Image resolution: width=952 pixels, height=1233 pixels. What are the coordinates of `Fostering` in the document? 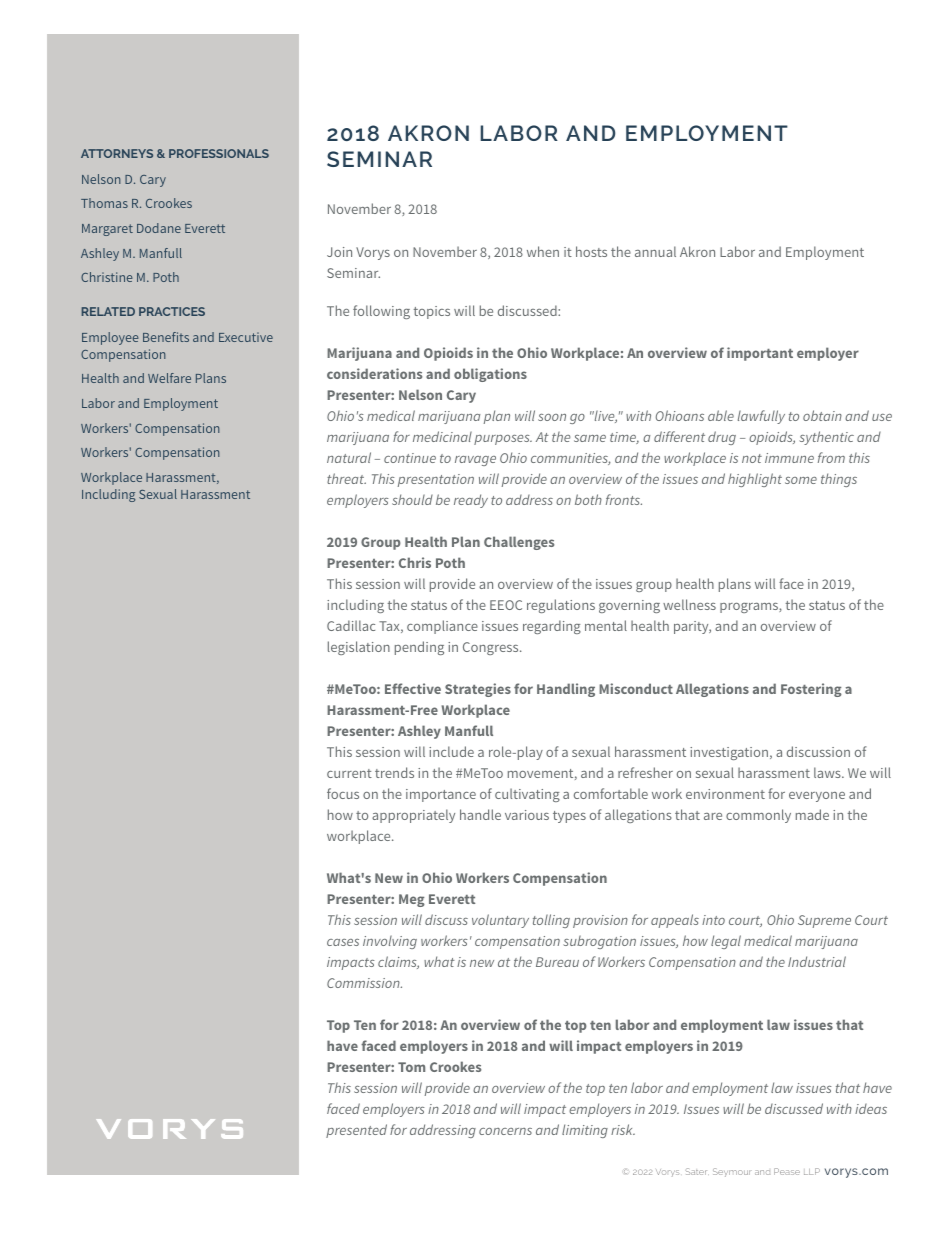 It's located at (811, 690).
